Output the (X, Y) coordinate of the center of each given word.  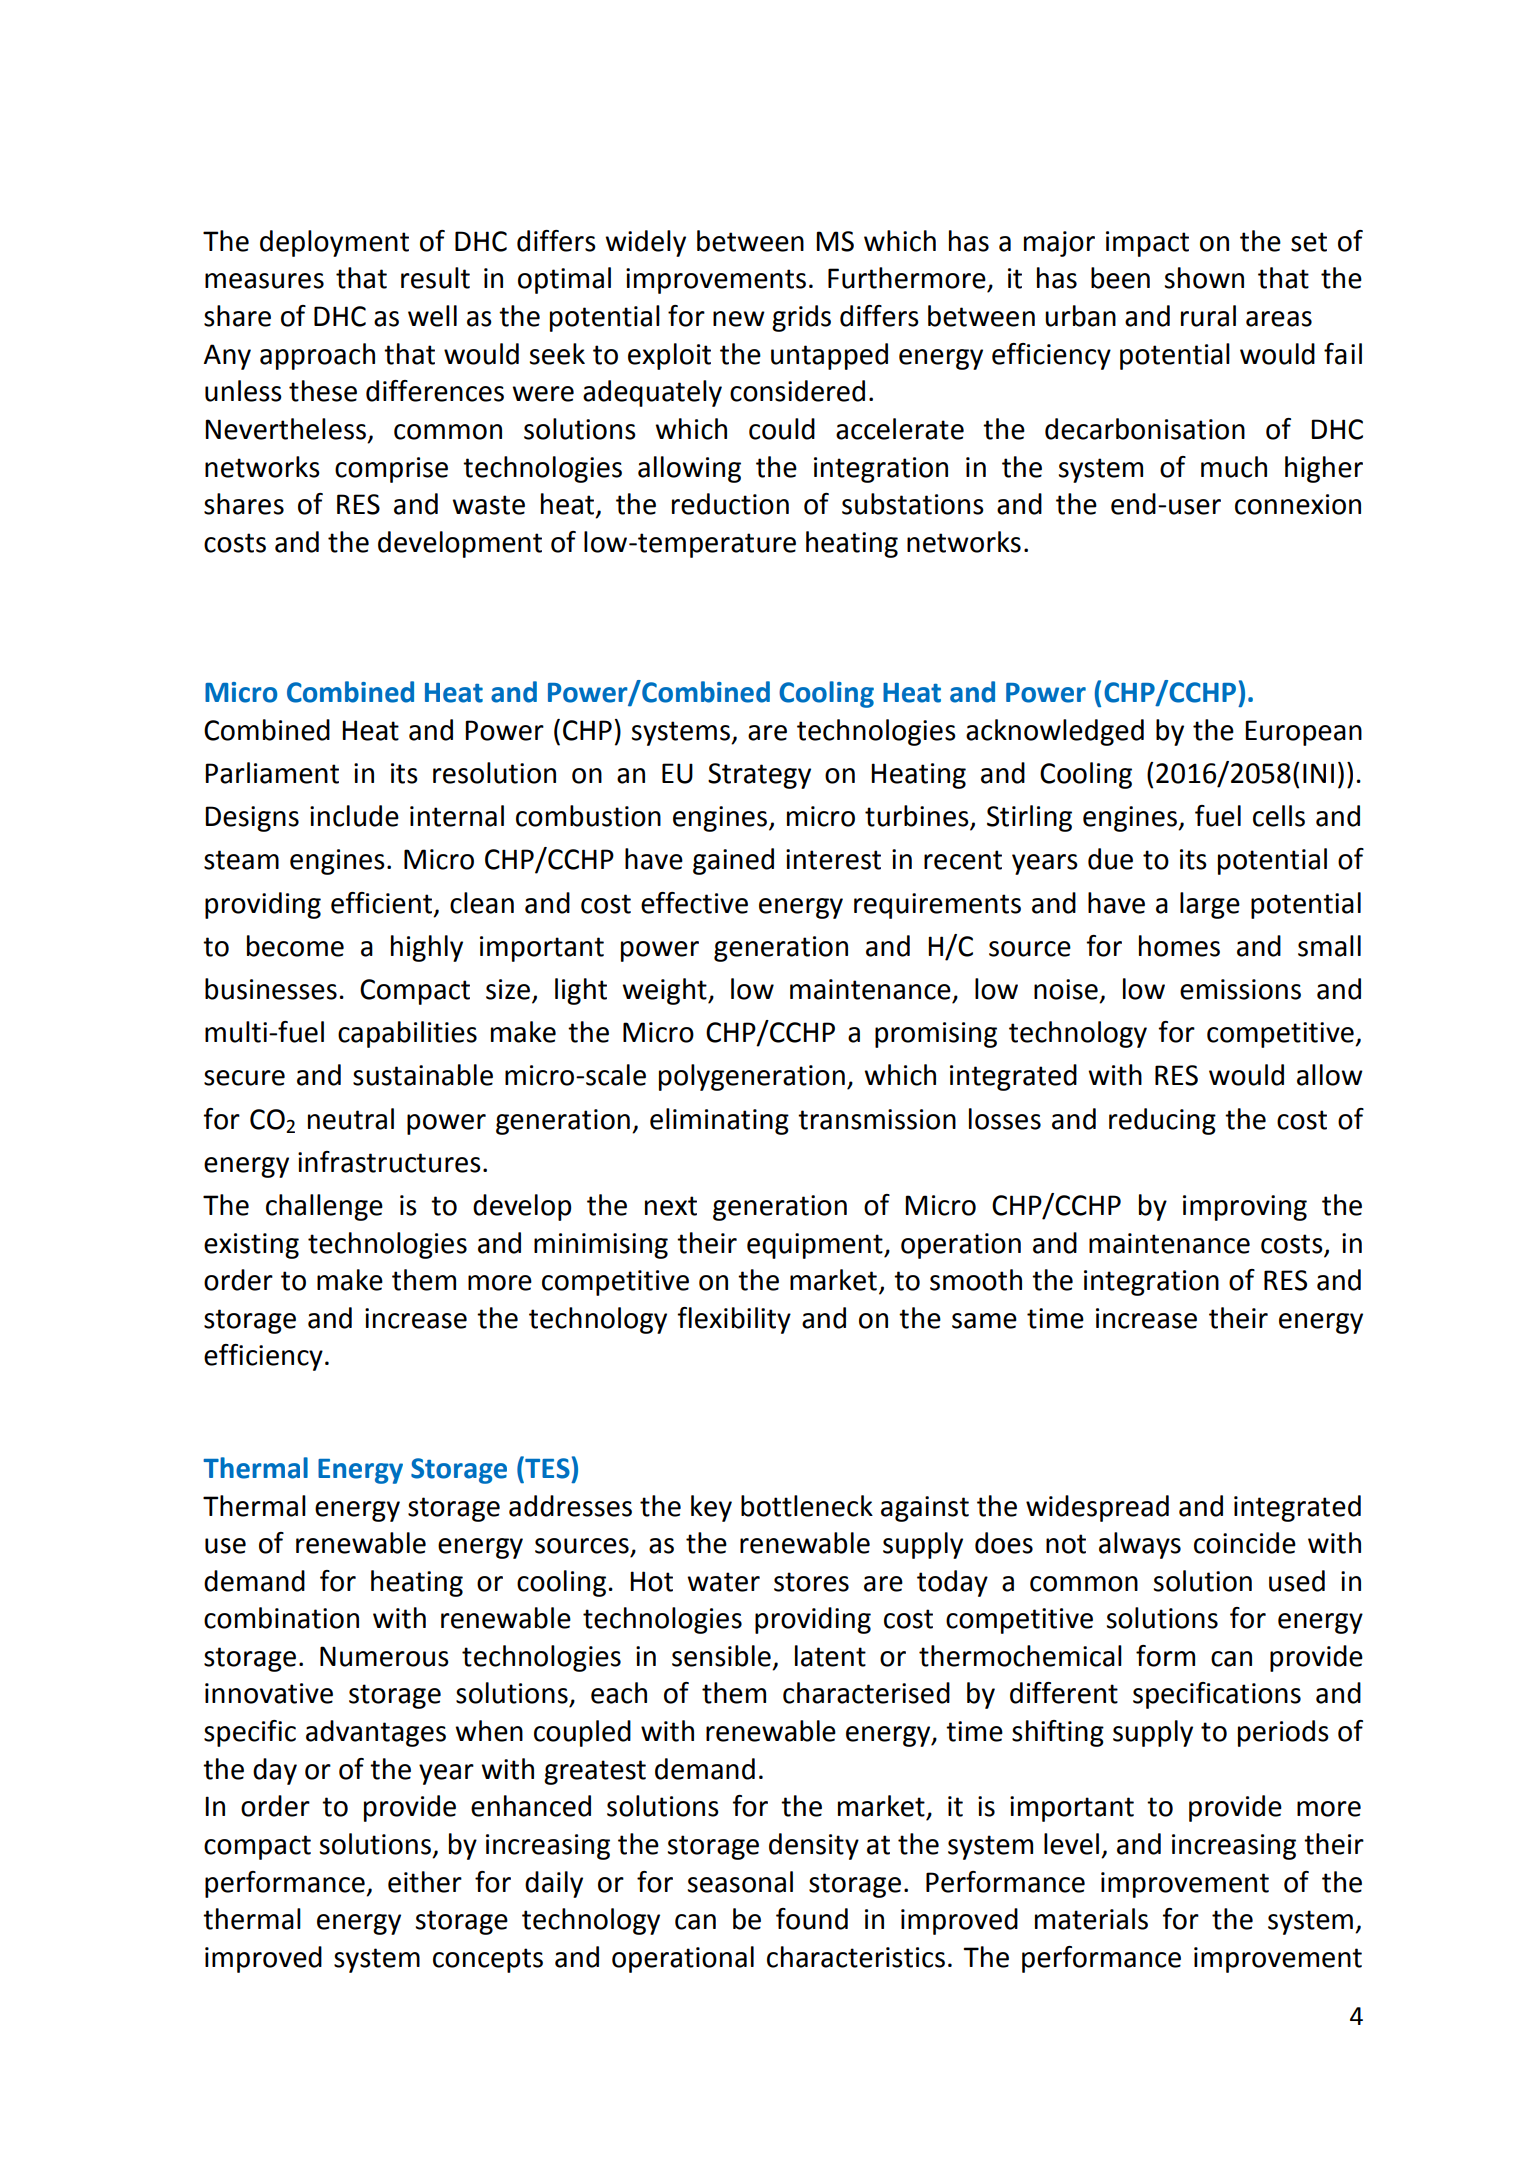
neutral (351, 1119)
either (425, 1882)
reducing (1162, 1121)
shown (1204, 278)
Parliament (272, 773)
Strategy (759, 776)
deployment (334, 243)
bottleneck (807, 1506)
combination (281, 1618)
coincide (1245, 1543)
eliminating (719, 1121)
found (812, 1919)
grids (801, 318)
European (1303, 733)
